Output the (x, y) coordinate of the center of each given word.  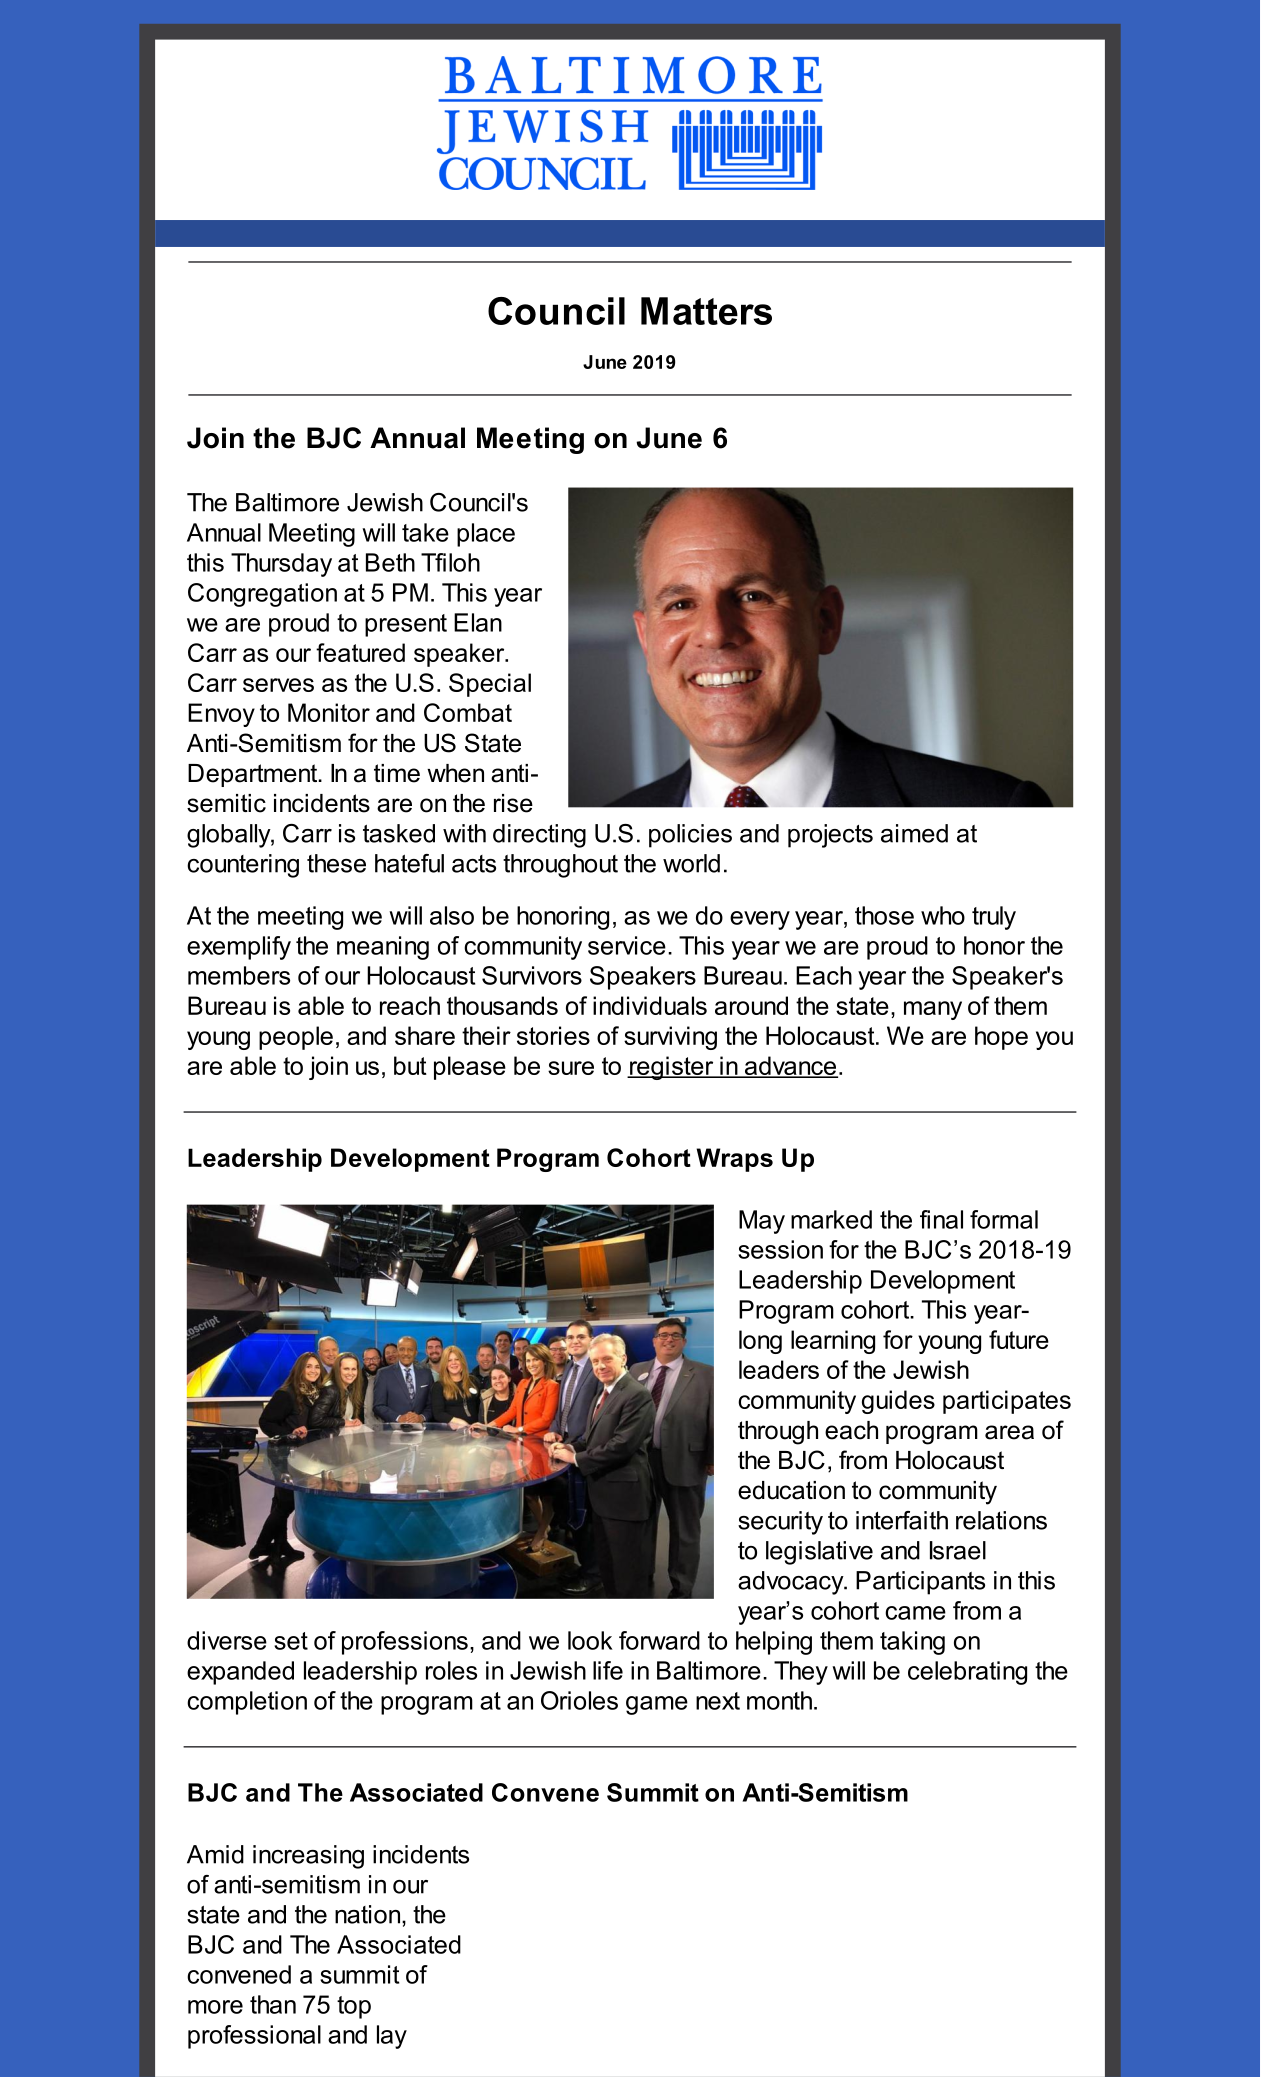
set (291, 1641)
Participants (920, 1583)
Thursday (281, 565)
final (941, 1219)
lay (392, 2037)
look (590, 1640)
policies (690, 836)
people (296, 1038)
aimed (914, 833)
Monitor (329, 712)
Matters (706, 311)
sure (571, 1068)
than (273, 2004)
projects (830, 836)
